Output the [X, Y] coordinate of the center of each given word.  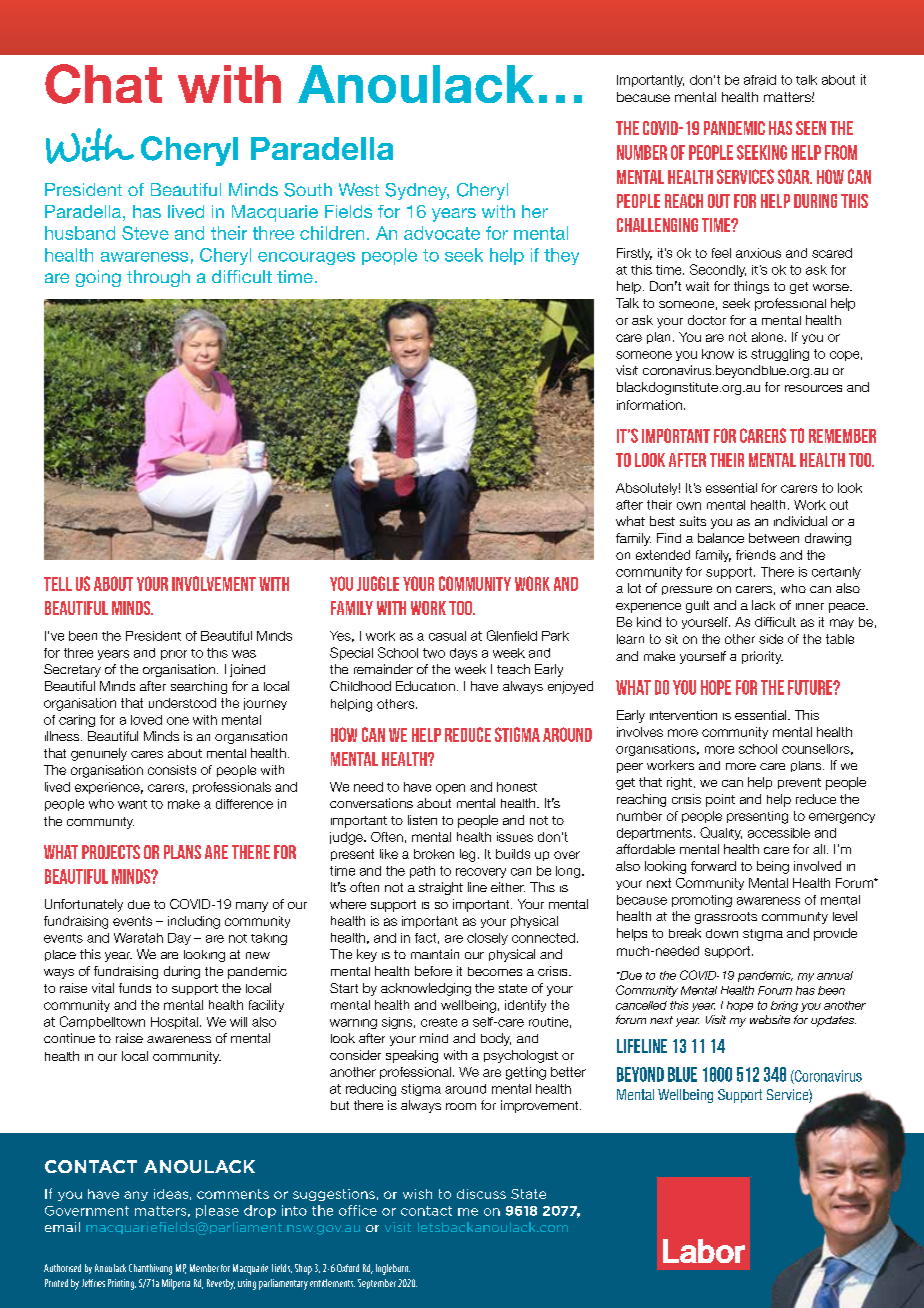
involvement [214, 583]
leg [467, 855]
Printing [122, 1284]
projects [111, 852]
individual [800, 521]
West [359, 189]
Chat [103, 84]
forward [713, 866]
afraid [760, 80]
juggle [378, 583]
